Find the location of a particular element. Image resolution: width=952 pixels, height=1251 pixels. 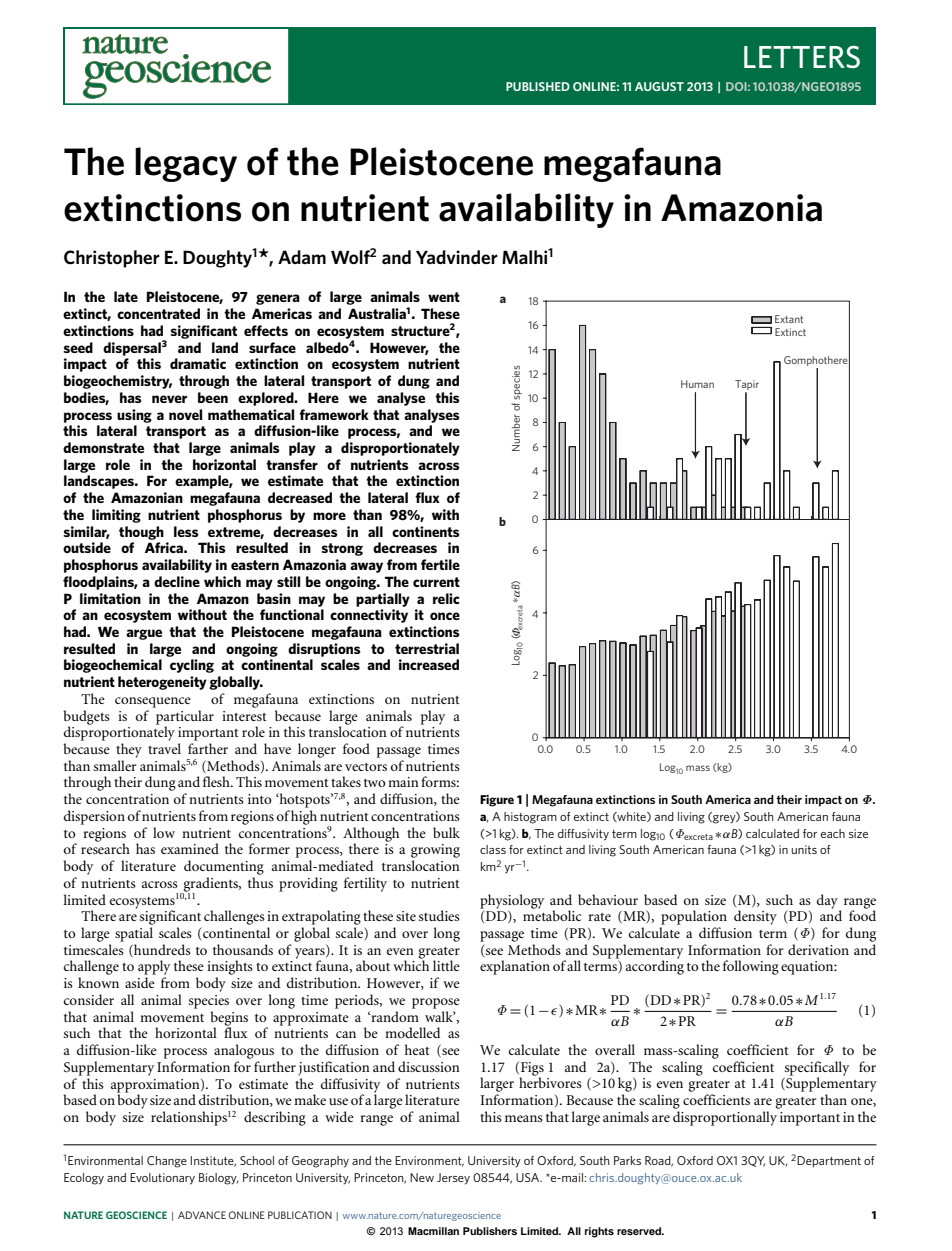

Evolutionary is located at coordinates (162, 1179).
